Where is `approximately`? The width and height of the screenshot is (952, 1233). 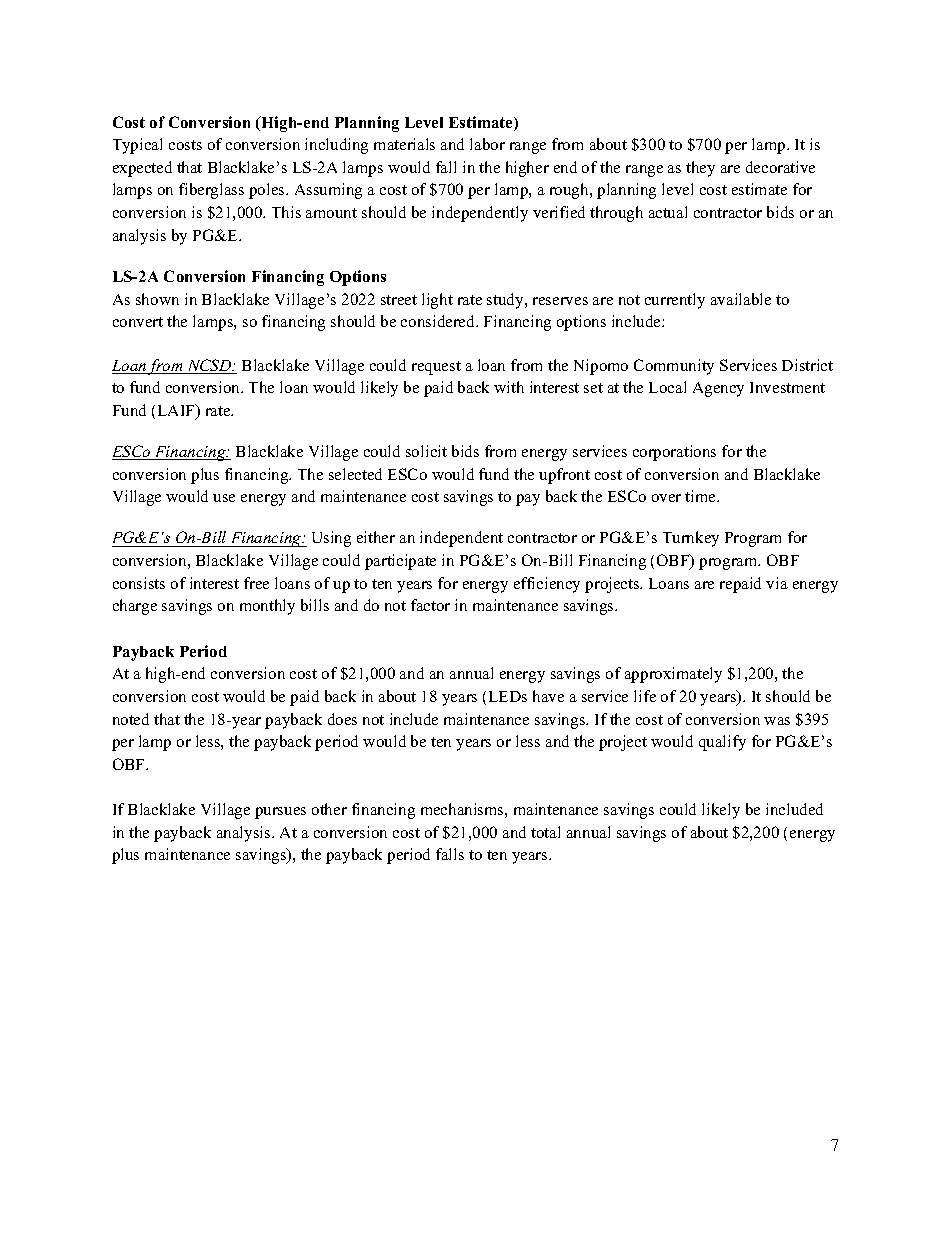
approximately is located at coordinates (673, 675).
